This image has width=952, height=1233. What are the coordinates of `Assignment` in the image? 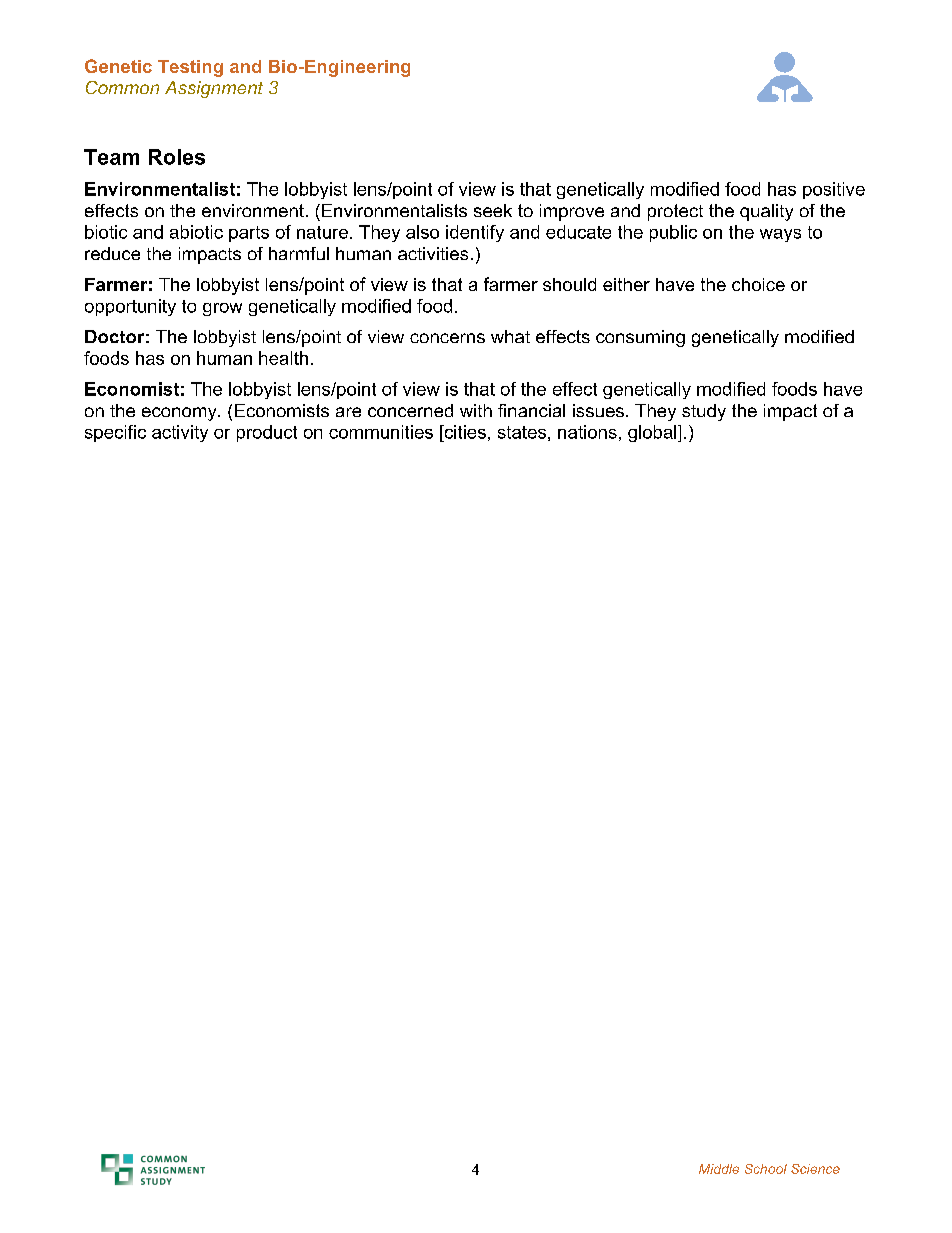 It's located at (214, 89).
